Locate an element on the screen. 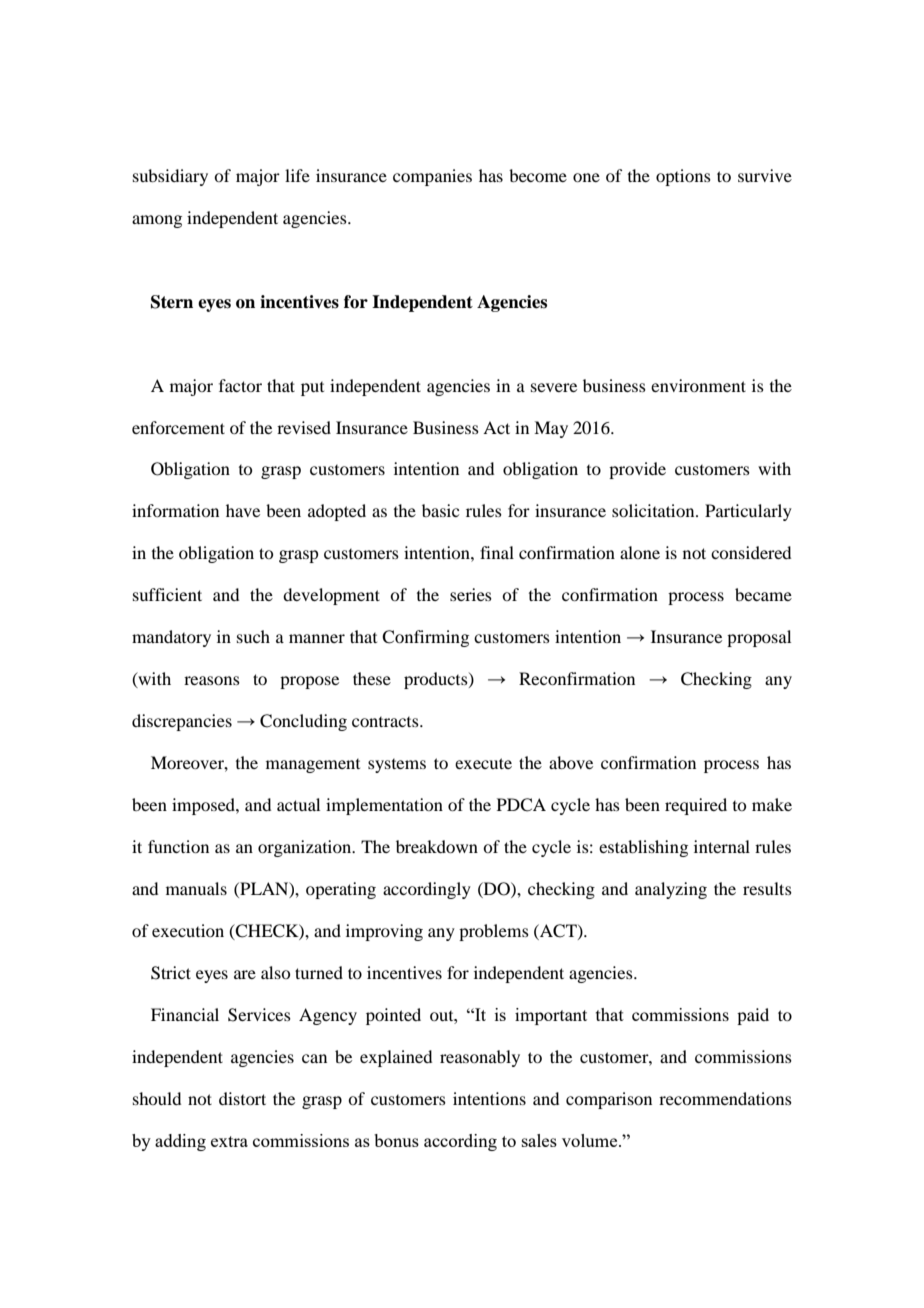  options is located at coordinates (683, 177).
